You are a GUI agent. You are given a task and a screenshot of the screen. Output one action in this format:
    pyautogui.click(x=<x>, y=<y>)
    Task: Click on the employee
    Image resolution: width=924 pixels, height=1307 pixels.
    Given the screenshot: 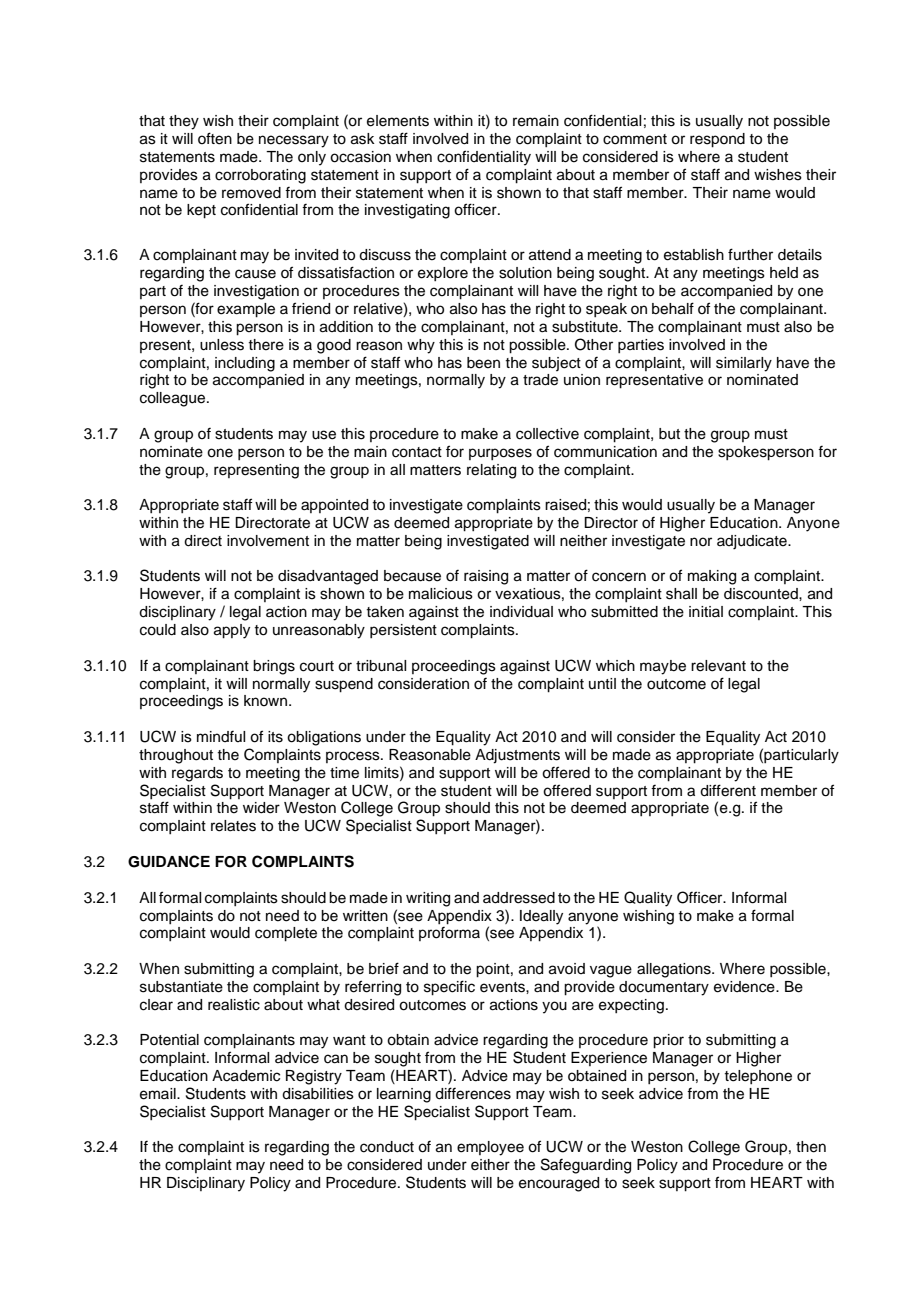 What is the action you would take?
    pyautogui.click(x=490, y=1148)
